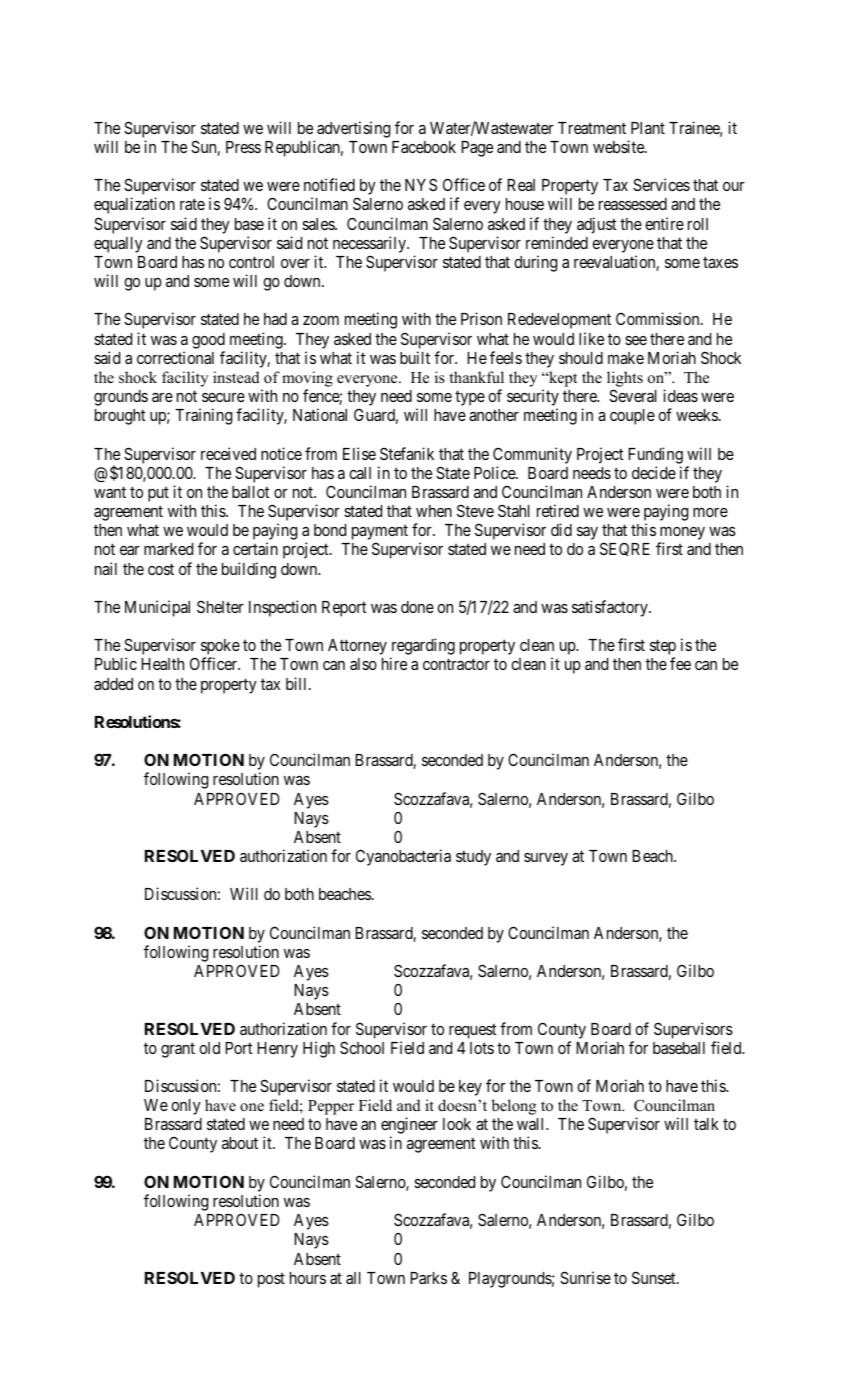 This image has width=849, height=1400. What do you see at coordinates (661, 184) in the image?
I see `Services` at bounding box center [661, 184].
